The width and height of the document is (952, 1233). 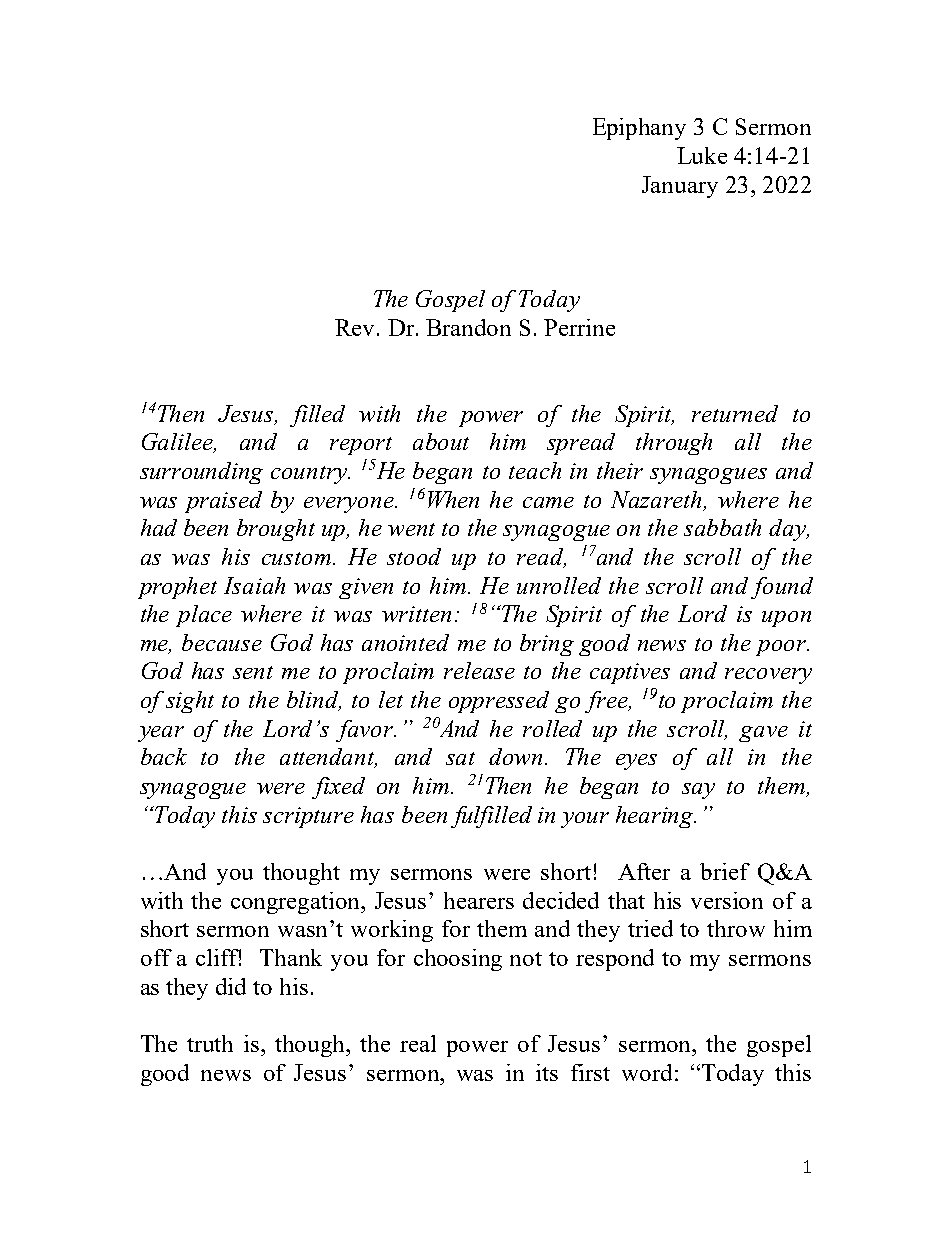 I want to click on praised, so click(x=223, y=502).
